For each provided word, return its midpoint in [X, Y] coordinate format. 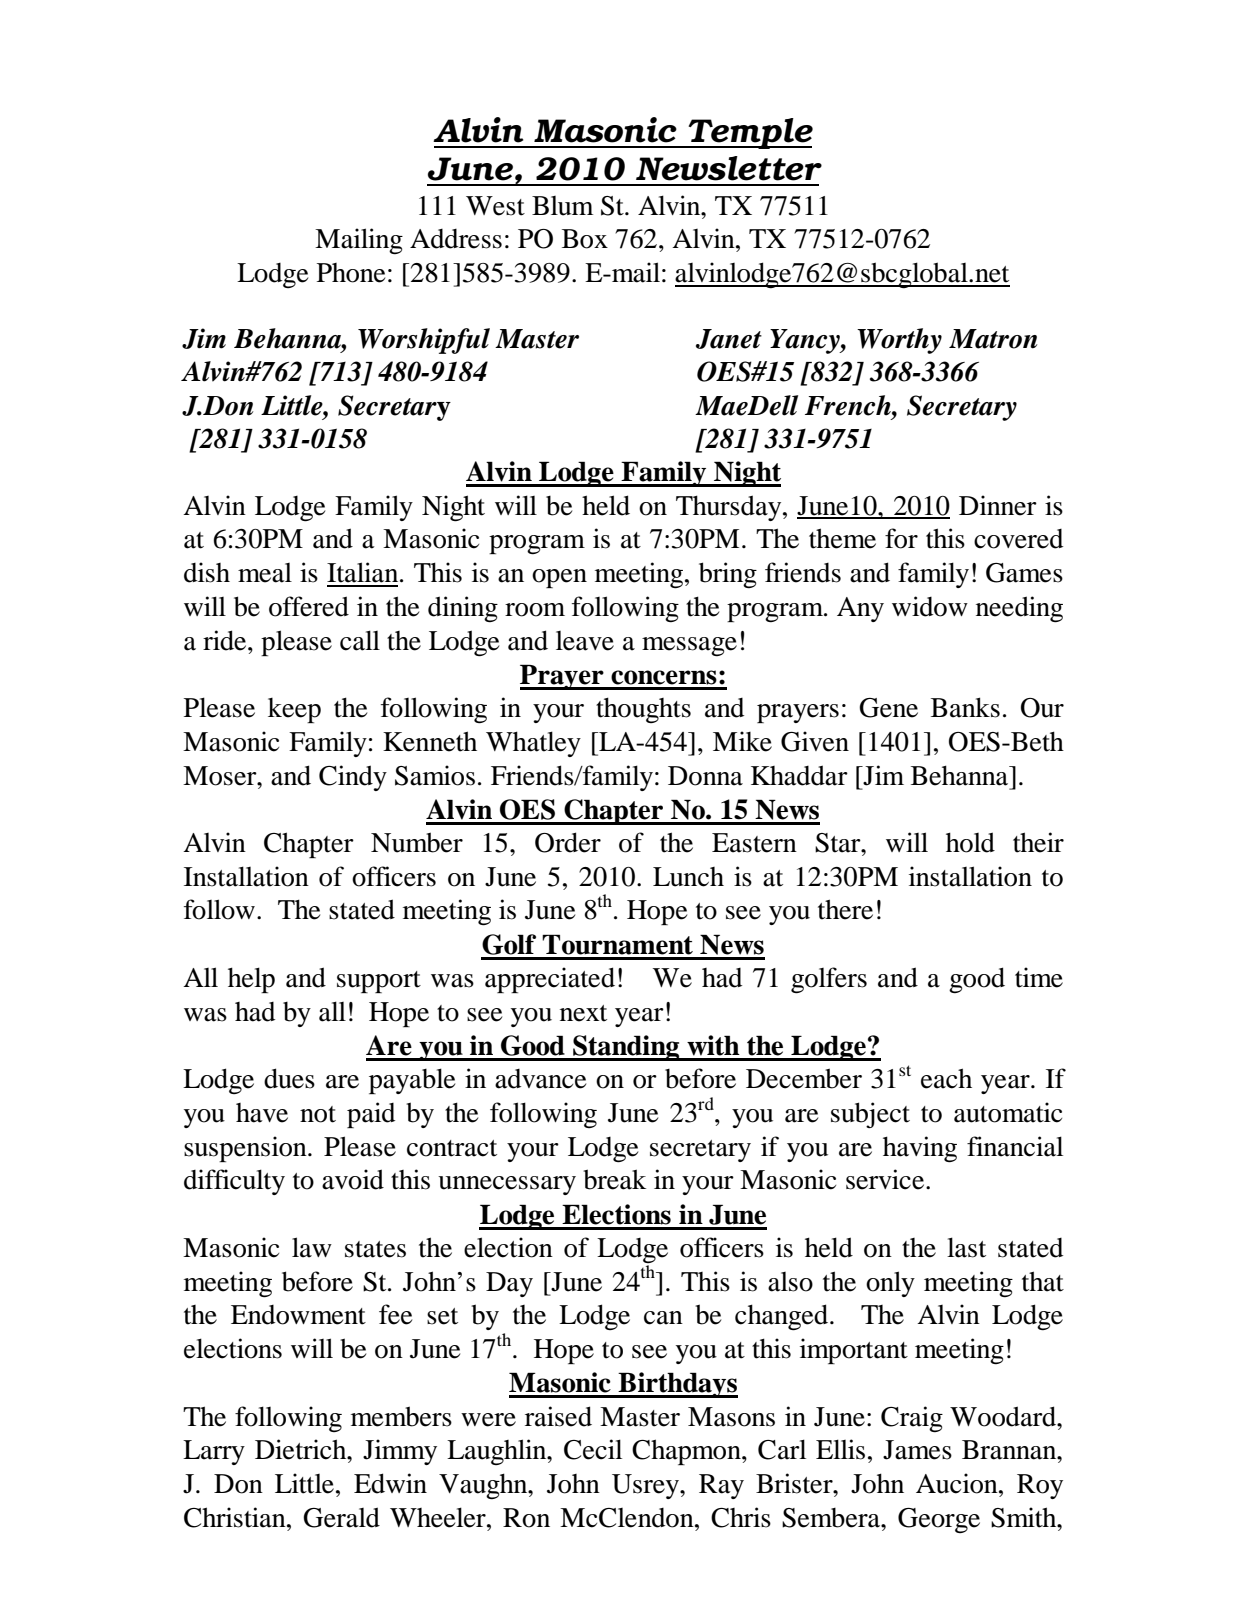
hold [970, 842]
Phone [351, 273]
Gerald [341, 1517]
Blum [562, 206]
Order [568, 842]
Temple [749, 133]
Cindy [353, 778]
